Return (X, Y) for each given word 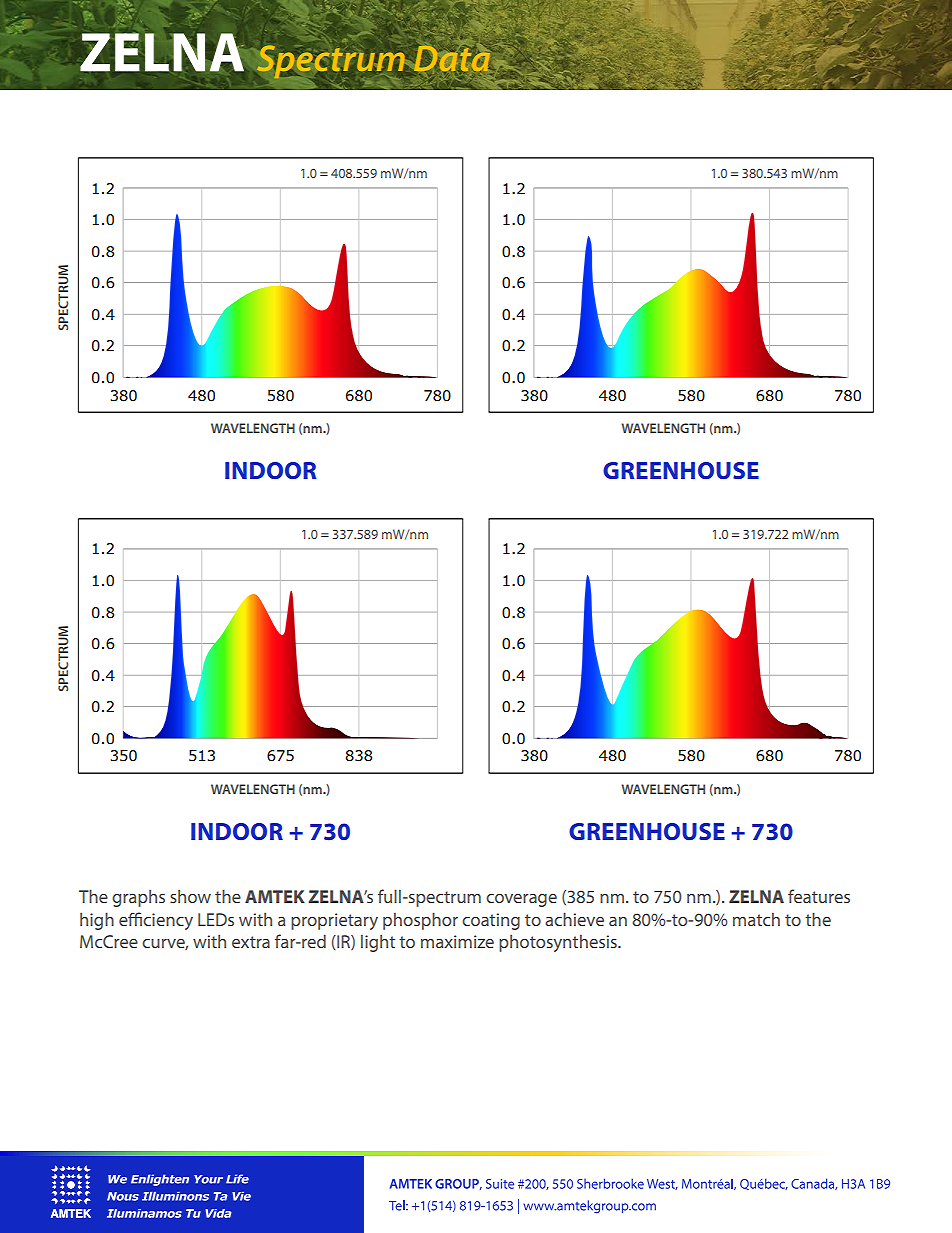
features (819, 896)
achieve (574, 919)
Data (452, 58)
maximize (457, 941)
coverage (521, 900)
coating (491, 921)
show (190, 896)
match (756, 919)
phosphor (420, 921)
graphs (138, 898)
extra (251, 942)
